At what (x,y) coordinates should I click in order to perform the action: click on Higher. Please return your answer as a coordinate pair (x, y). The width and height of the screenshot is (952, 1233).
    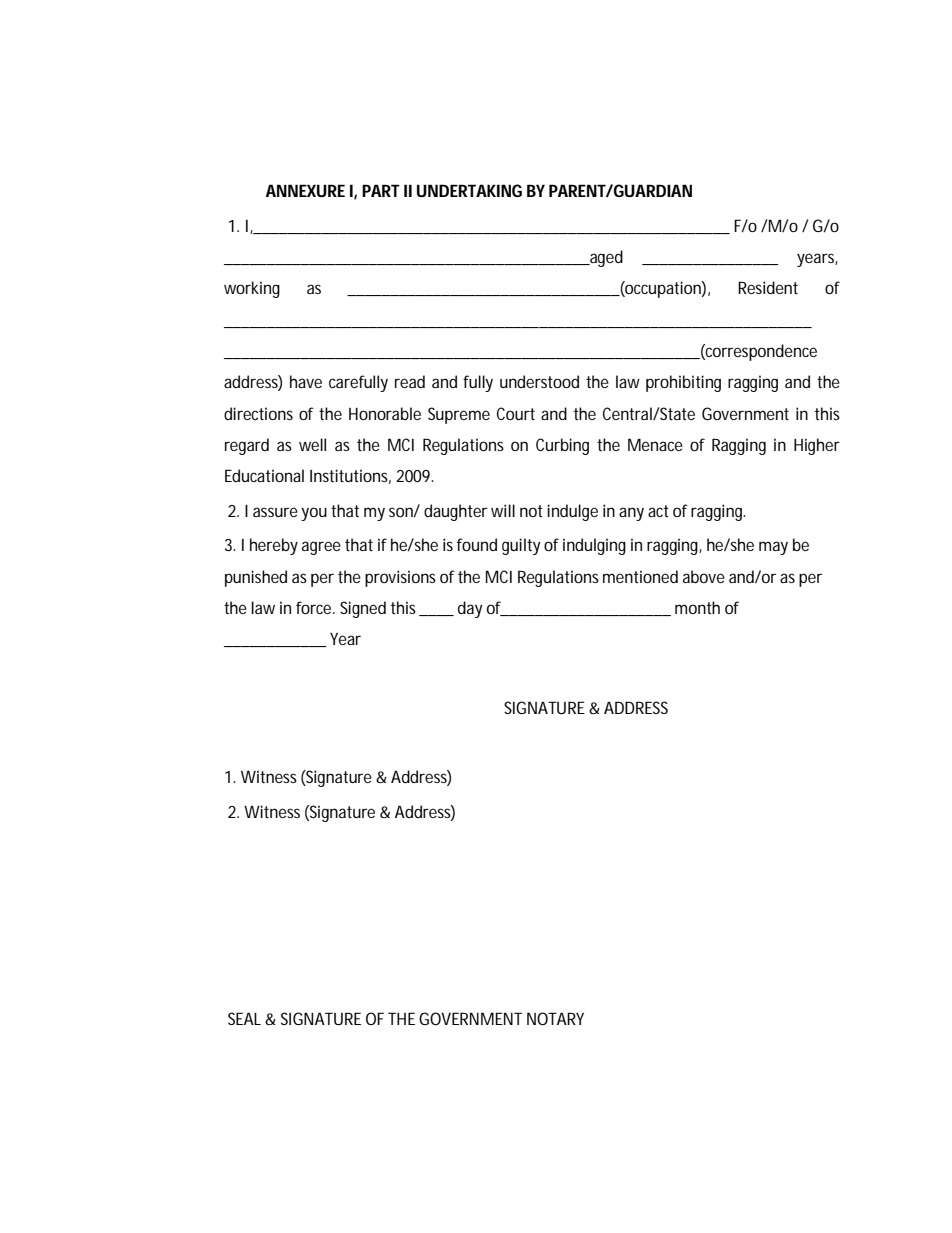
    Looking at the image, I should click on (817, 446).
